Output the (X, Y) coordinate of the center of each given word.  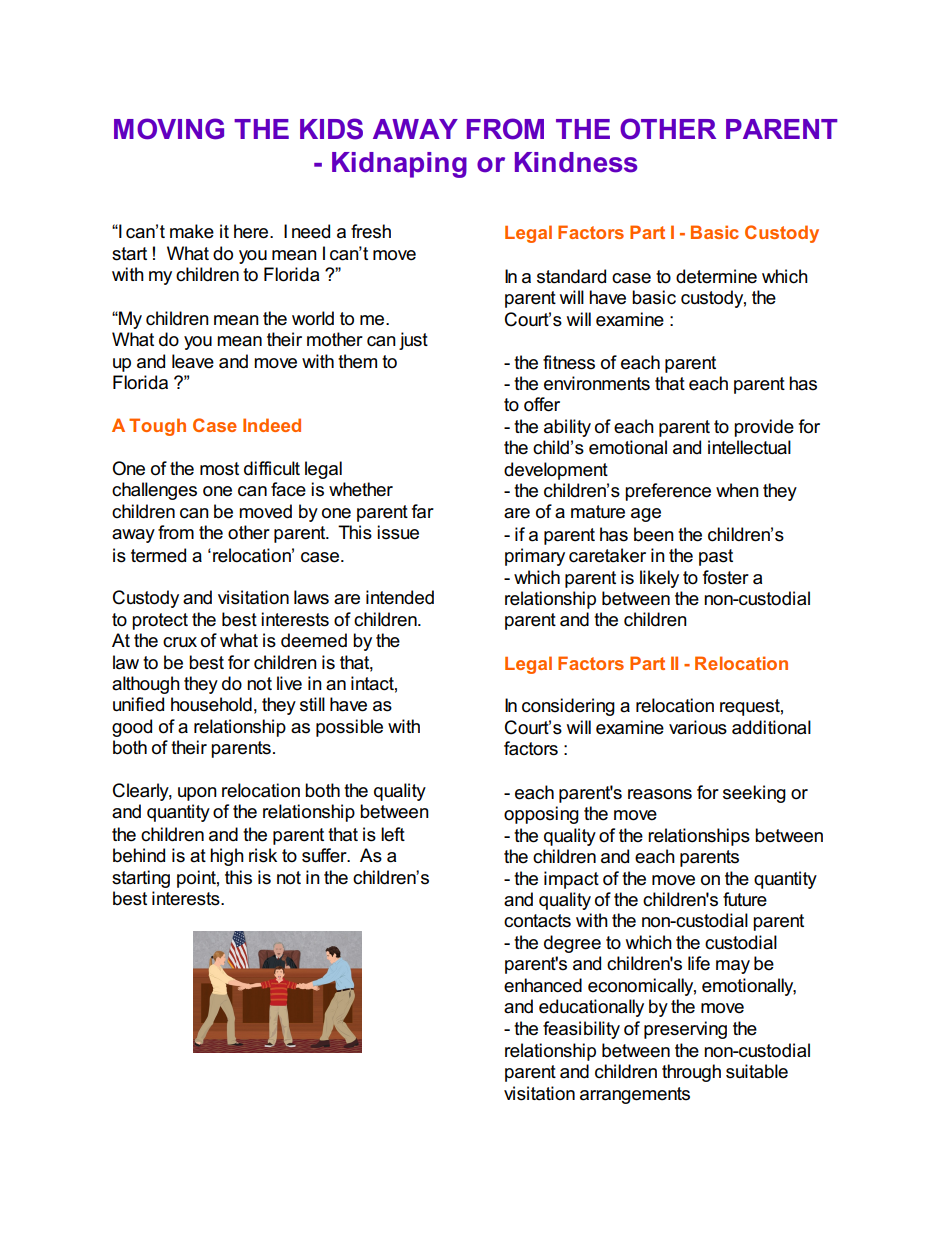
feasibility (581, 1030)
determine (716, 276)
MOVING (169, 129)
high (227, 857)
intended (400, 597)
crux (180, 642)
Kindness (576, 162)
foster (726, 577)
